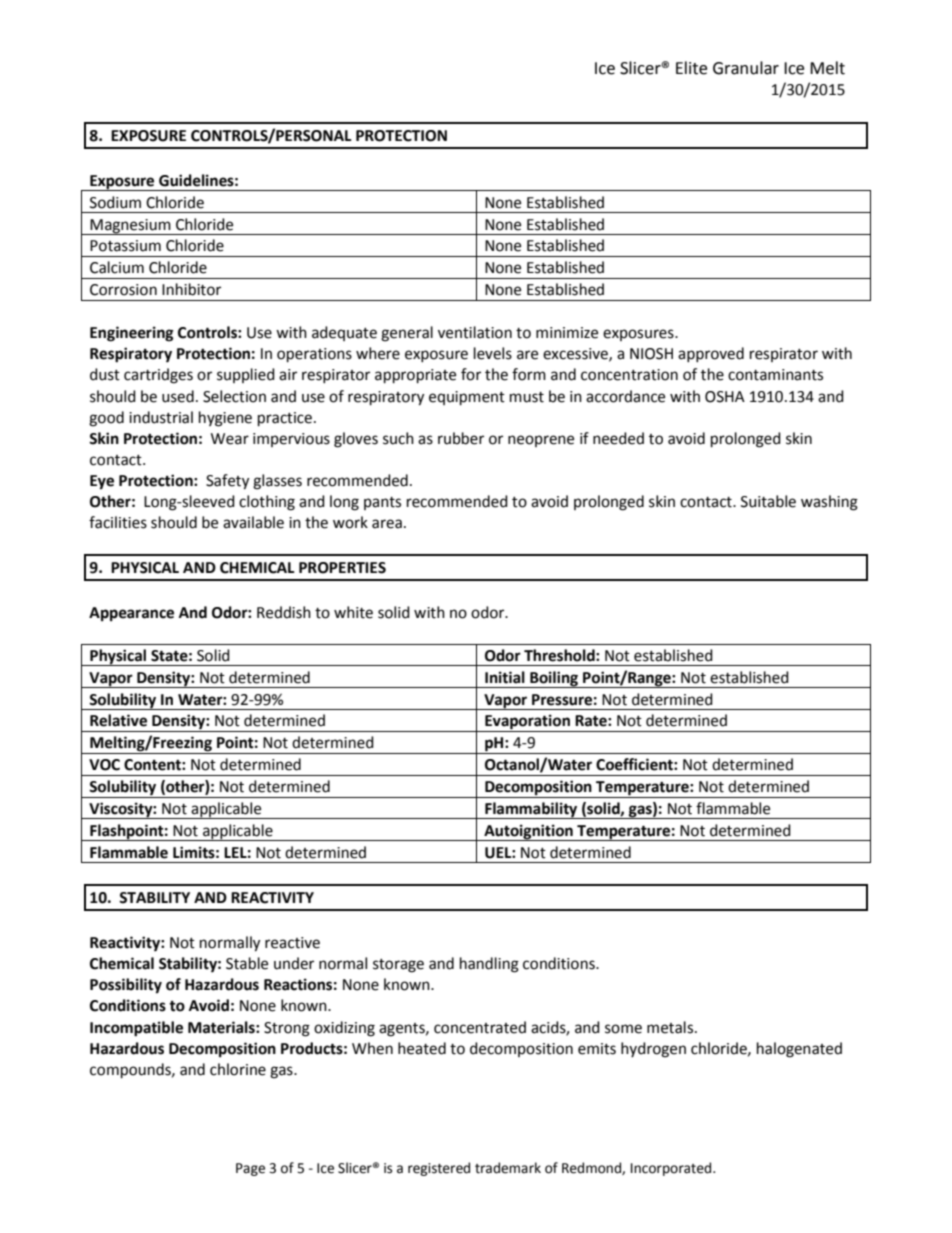 The height and width of the screenshot is (1233, 952). I want to click on registered, so click(439, 1169).
